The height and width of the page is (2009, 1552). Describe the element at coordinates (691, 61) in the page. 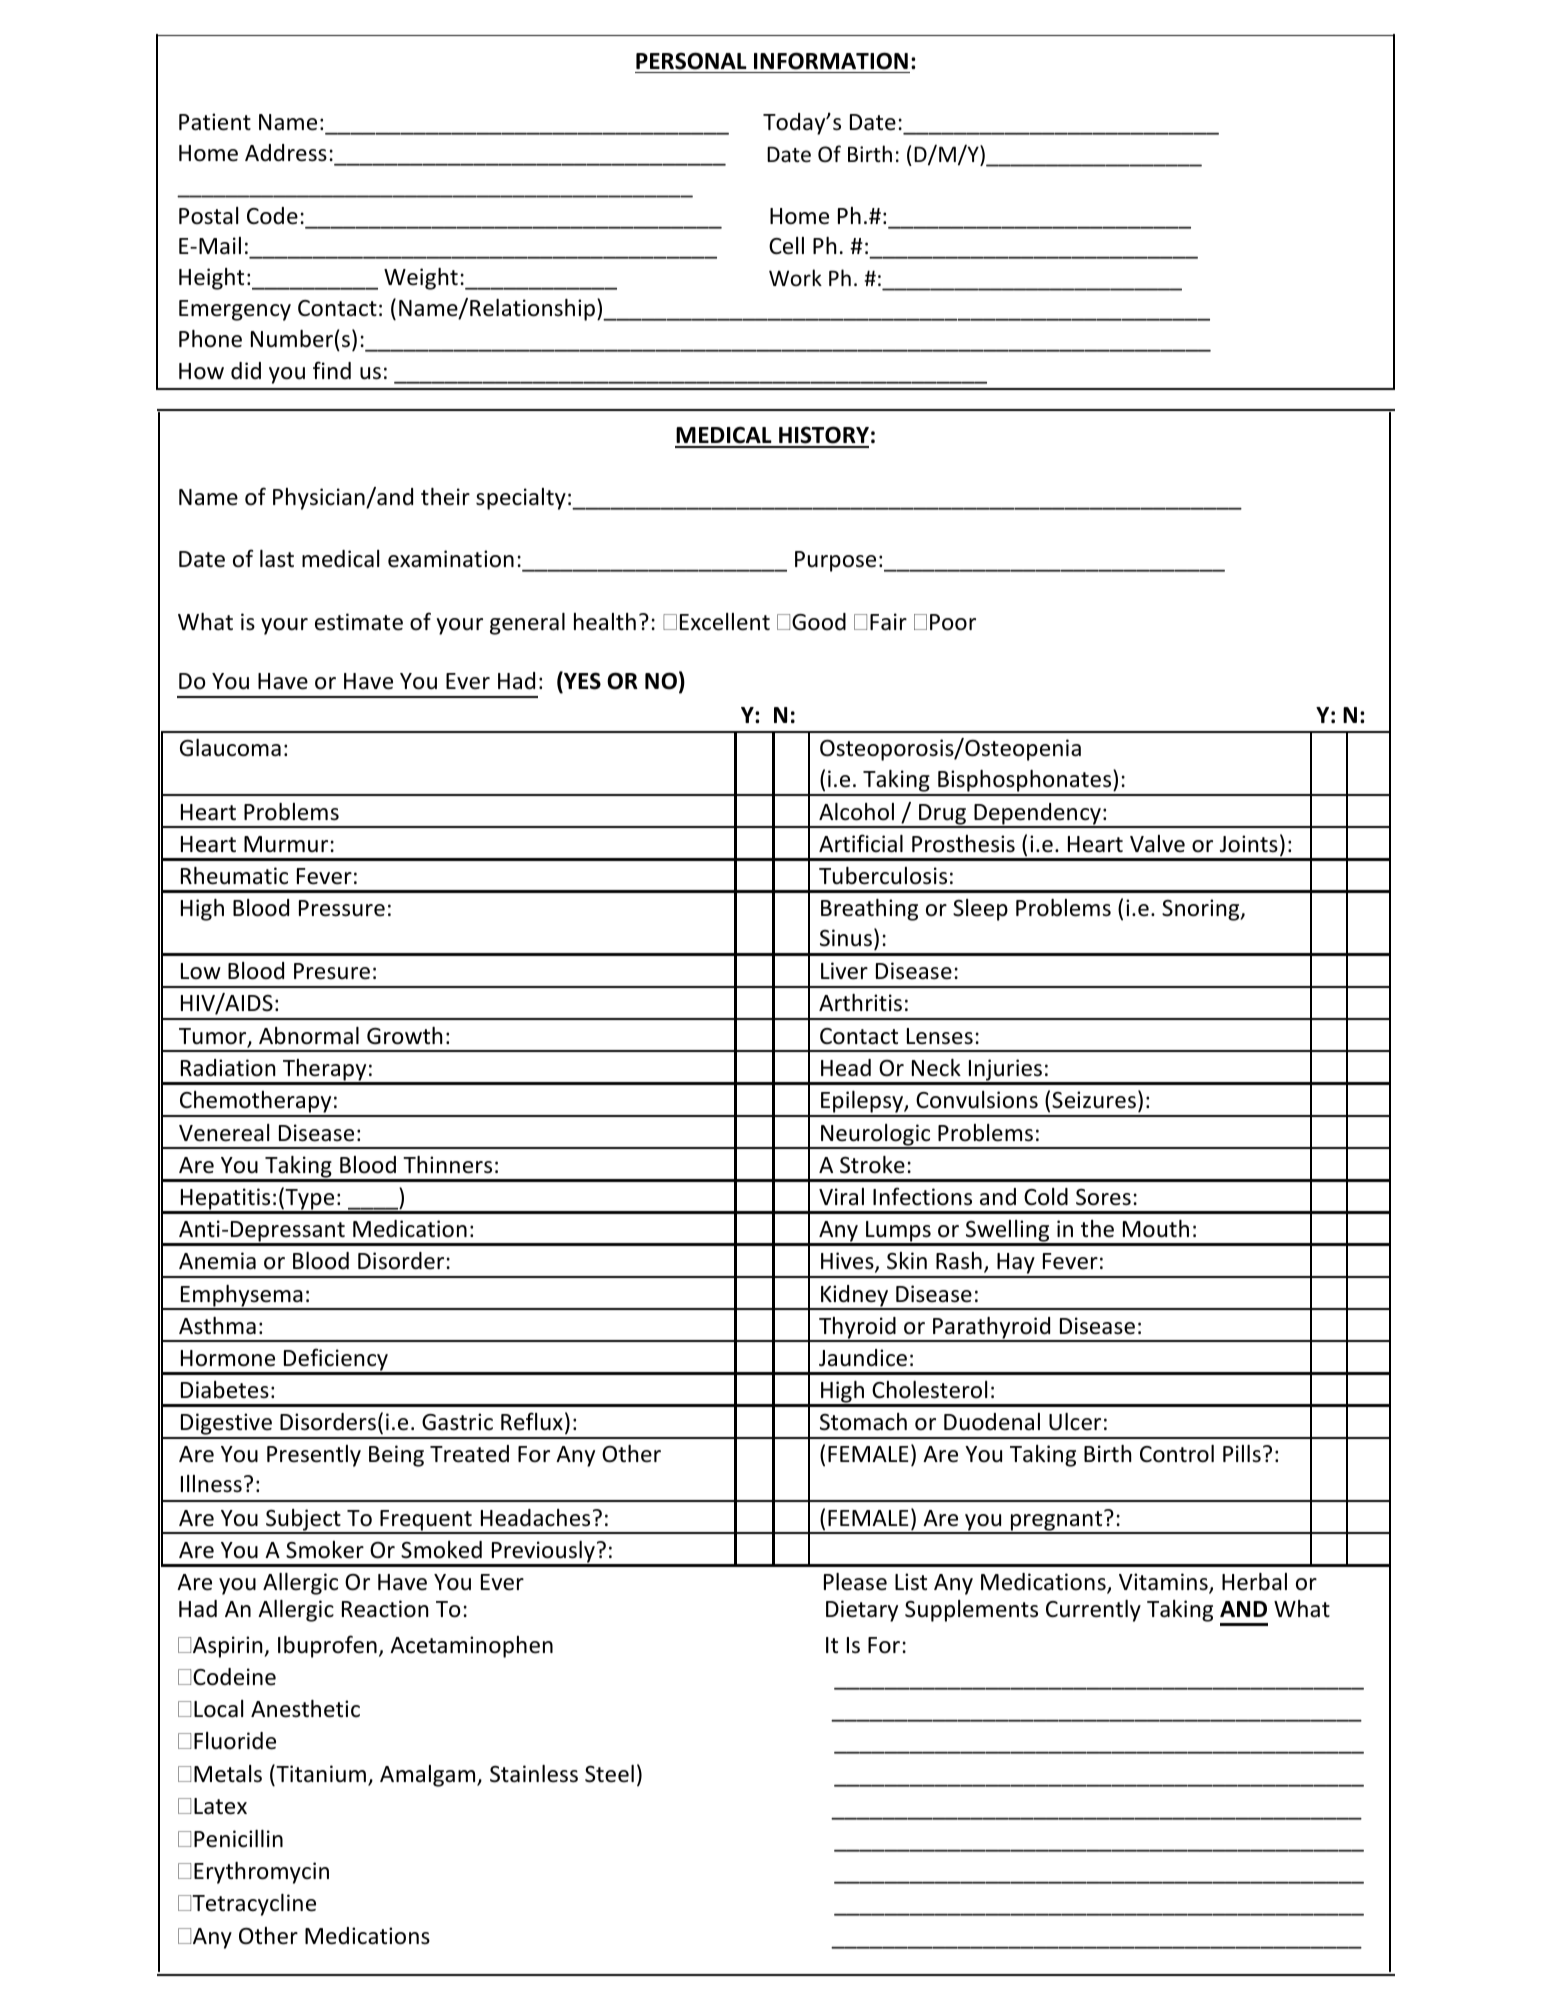

I see `PERSONAL` at that location.
